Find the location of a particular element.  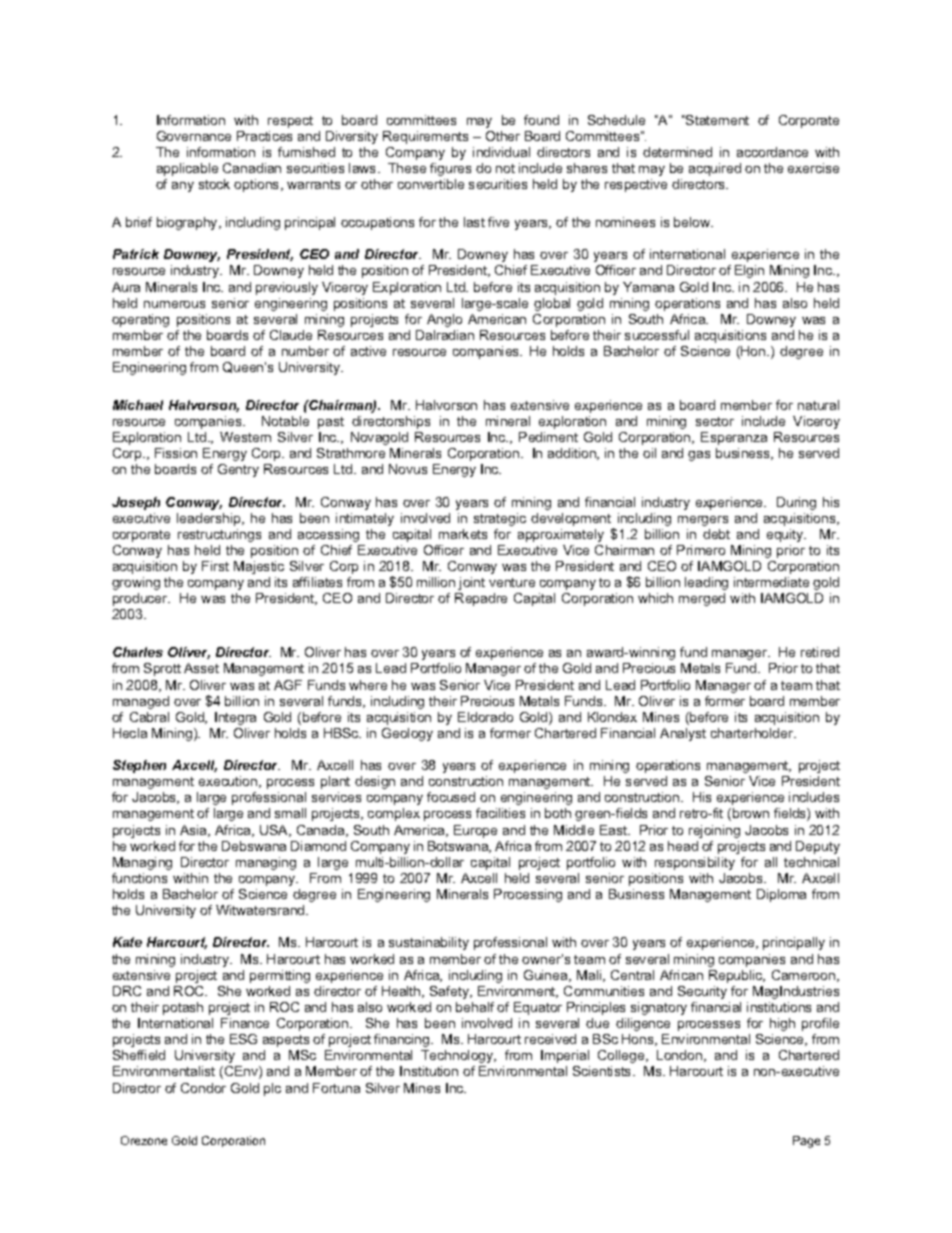

applicable is located at coordinates (187, 169).
